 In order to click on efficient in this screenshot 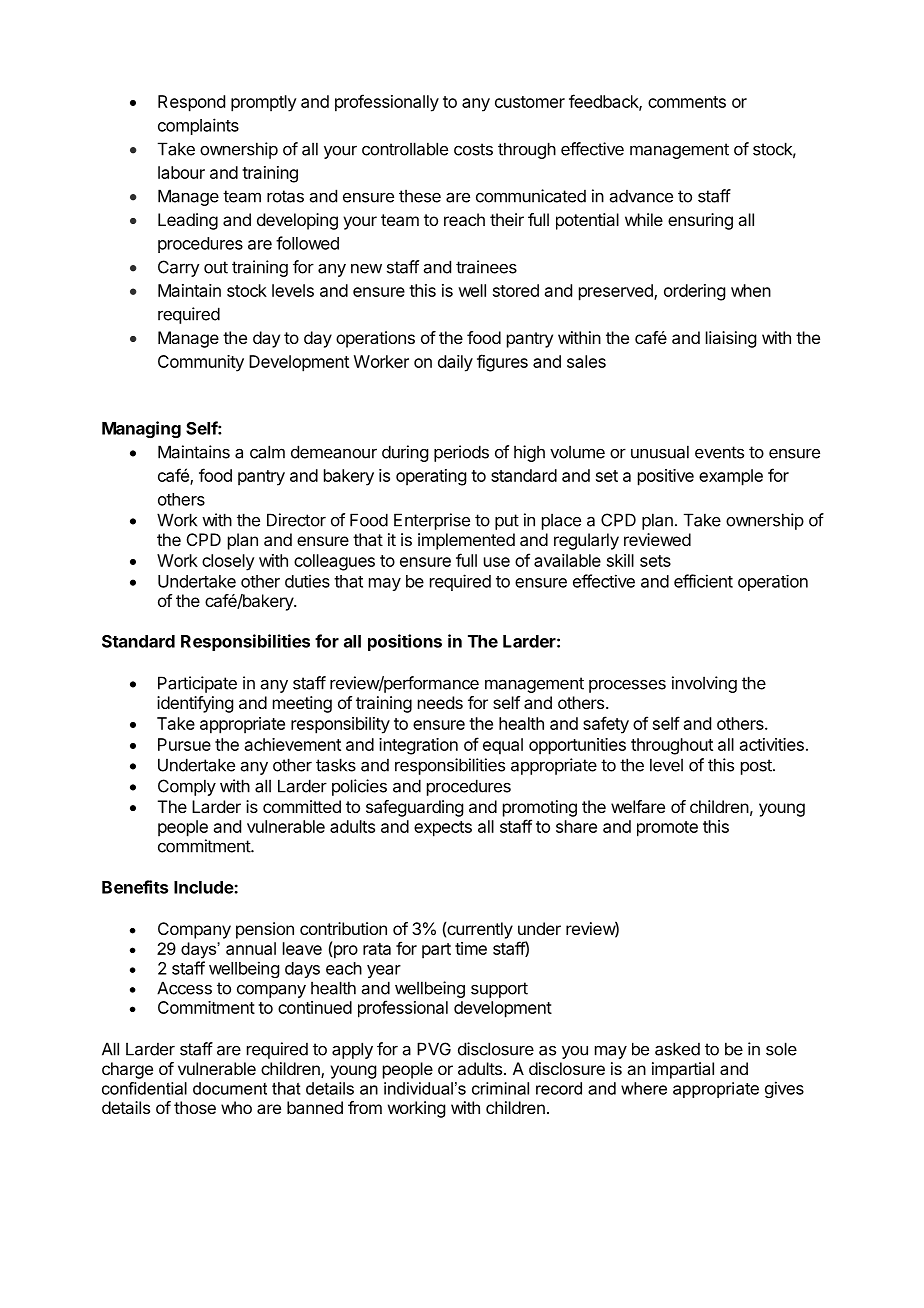, I will do `click(703, 581)`.
